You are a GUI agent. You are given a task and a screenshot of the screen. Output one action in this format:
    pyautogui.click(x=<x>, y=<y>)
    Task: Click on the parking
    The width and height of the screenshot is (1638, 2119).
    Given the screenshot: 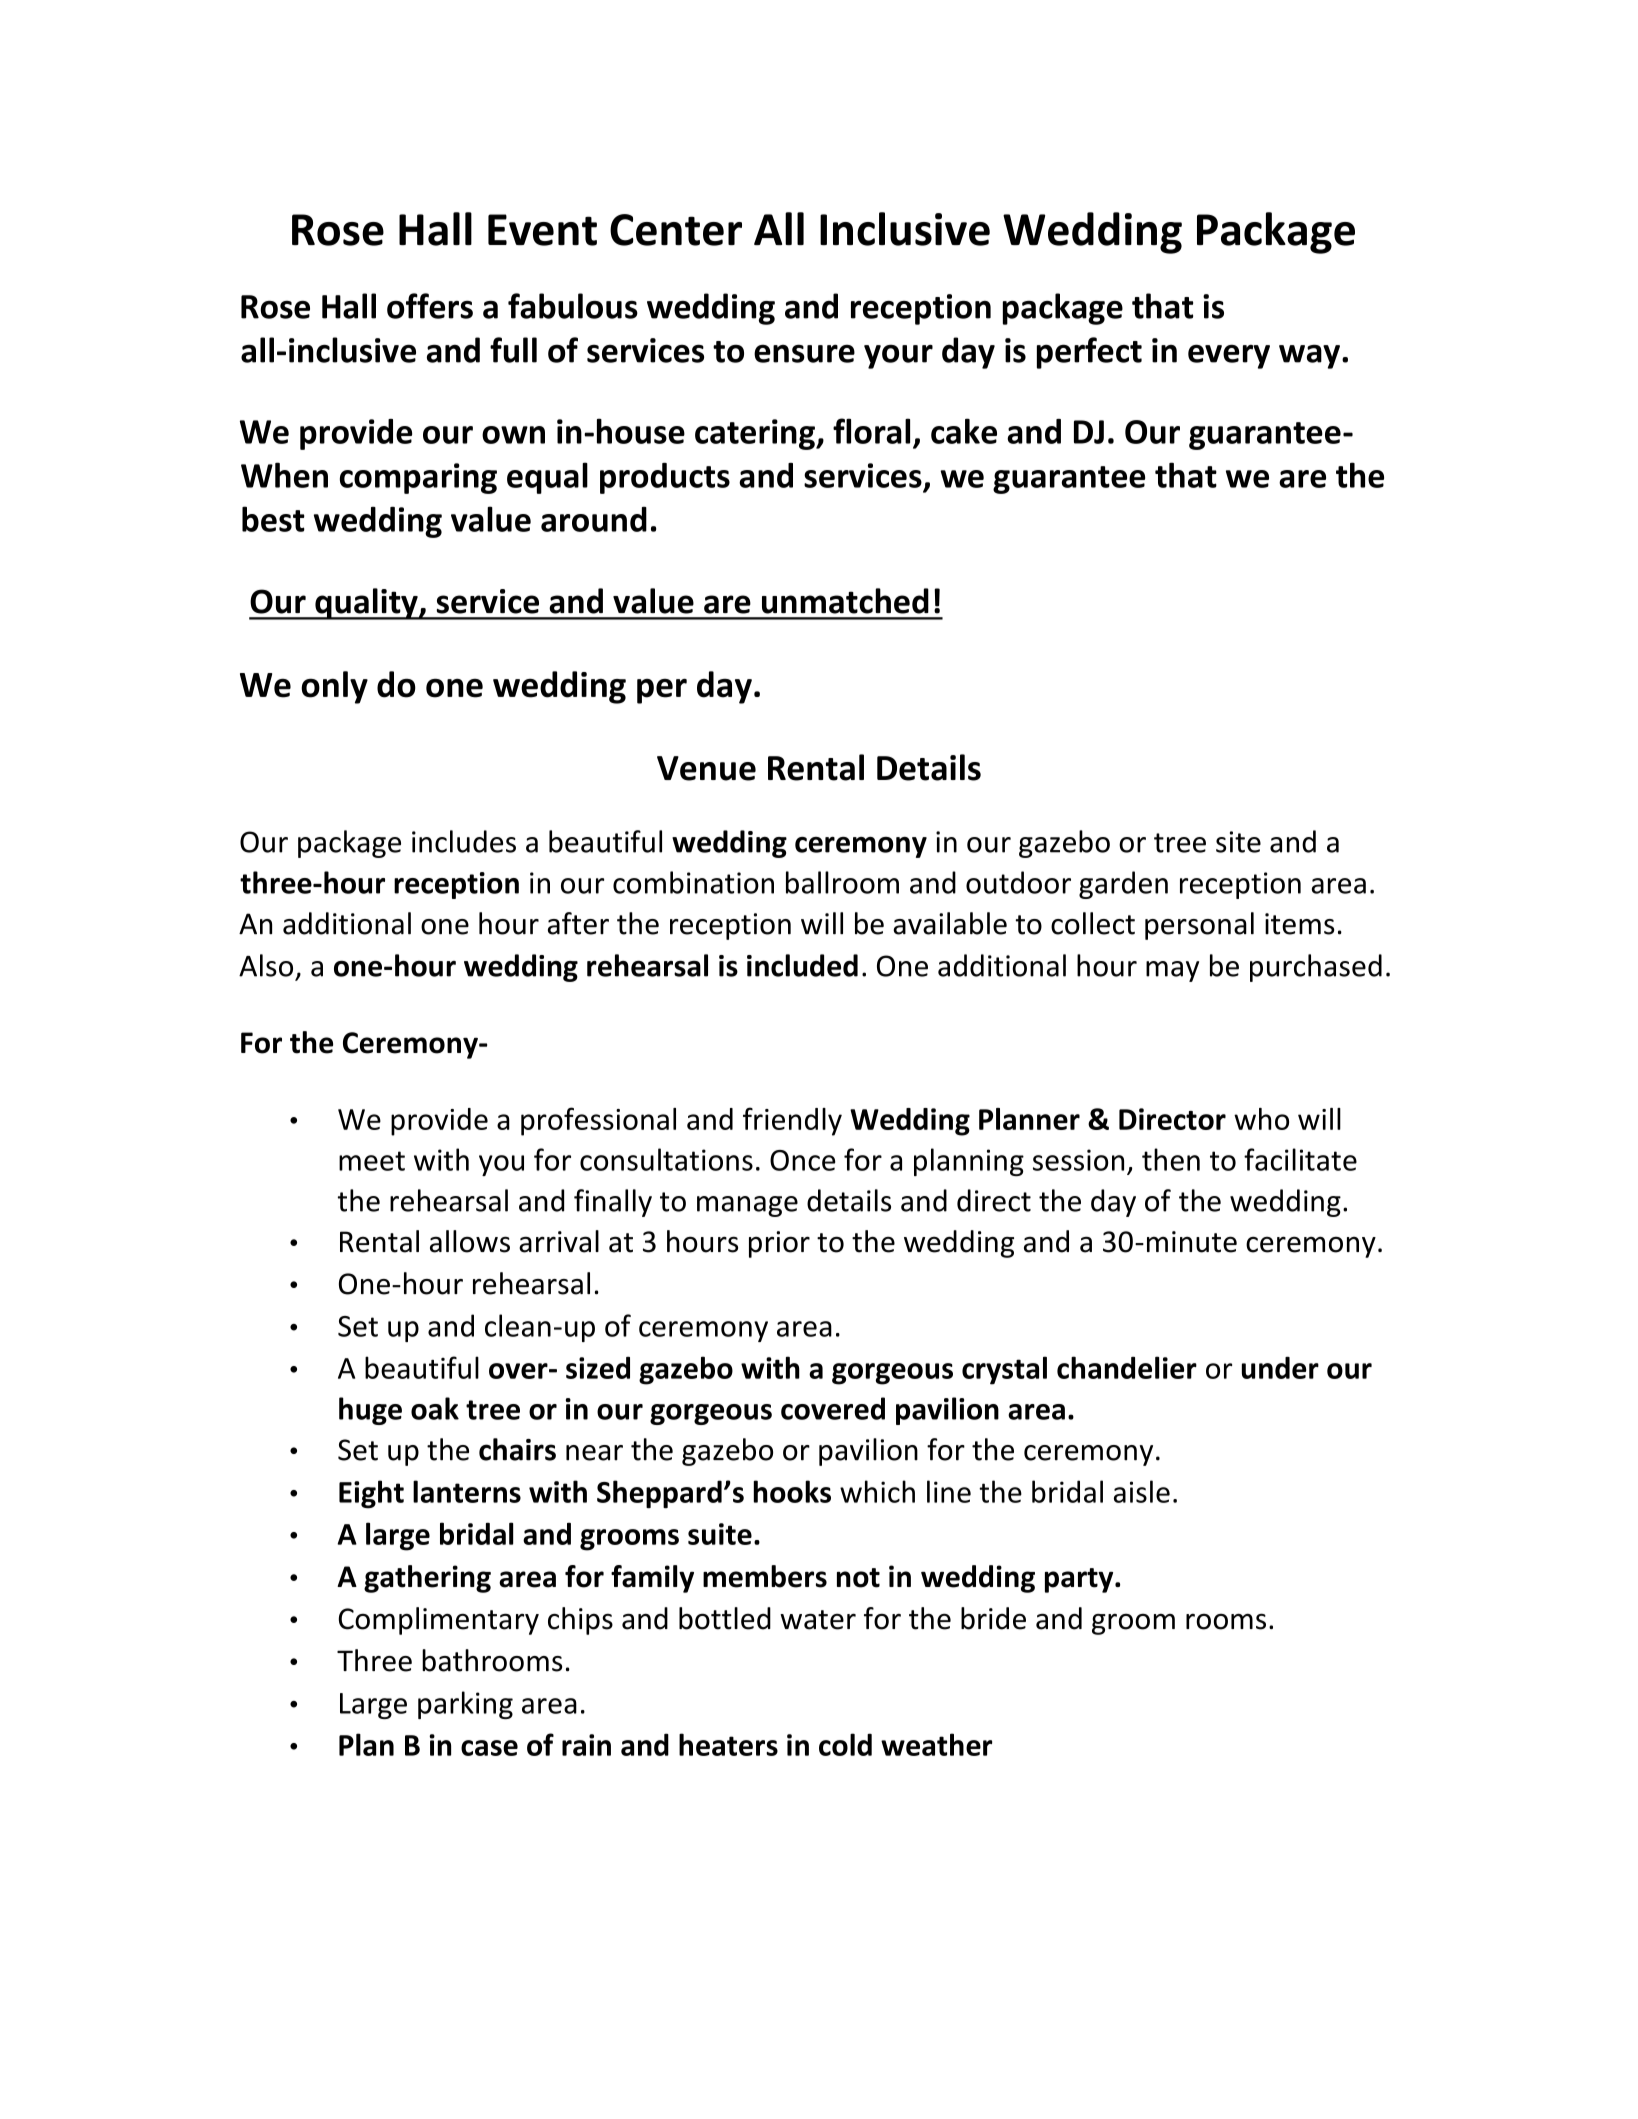 What is the action you would take?
    pyautogui.click(x=465, y=1705)
